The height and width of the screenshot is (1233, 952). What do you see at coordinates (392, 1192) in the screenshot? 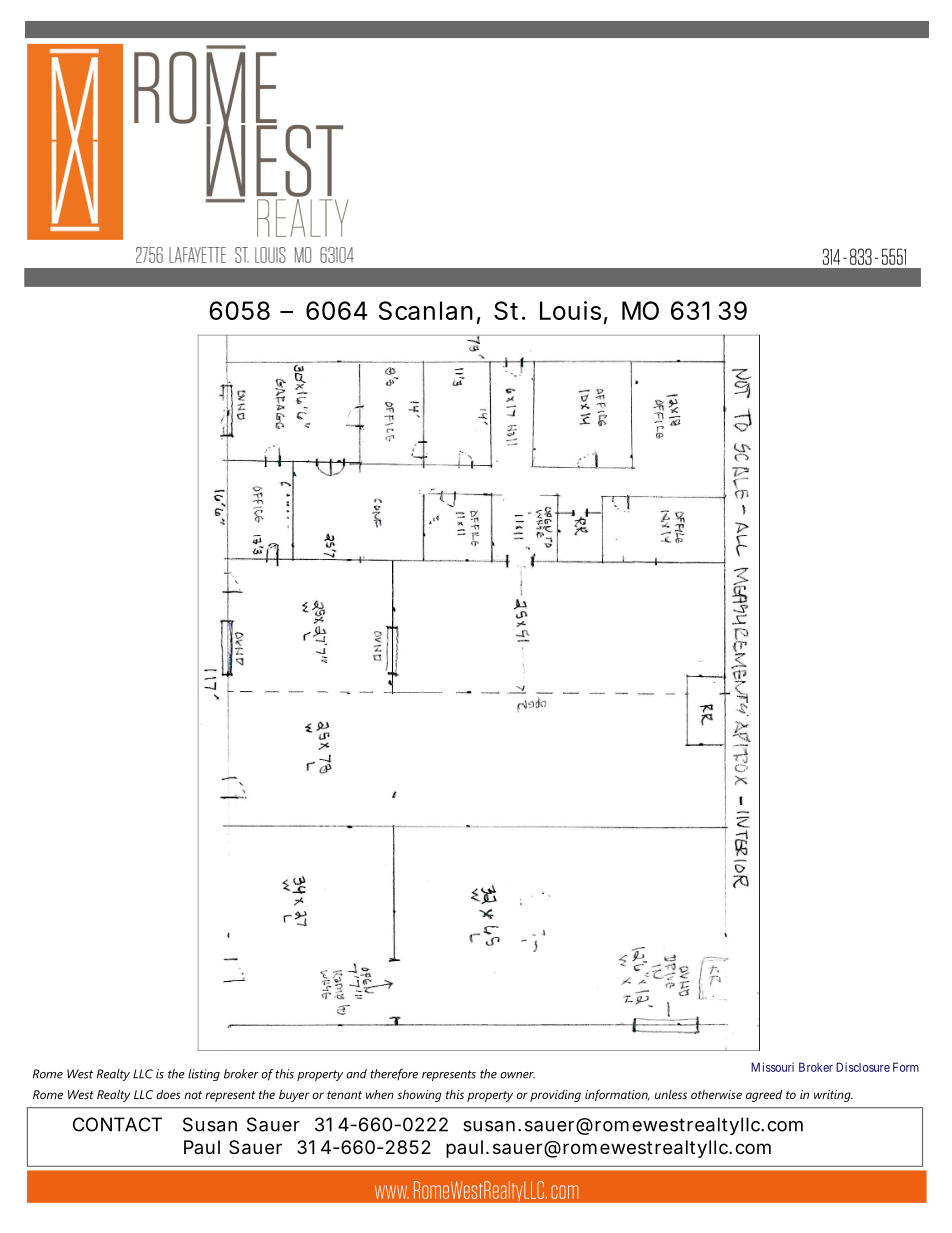
I see `www` at bounding box center [392, 1192].
